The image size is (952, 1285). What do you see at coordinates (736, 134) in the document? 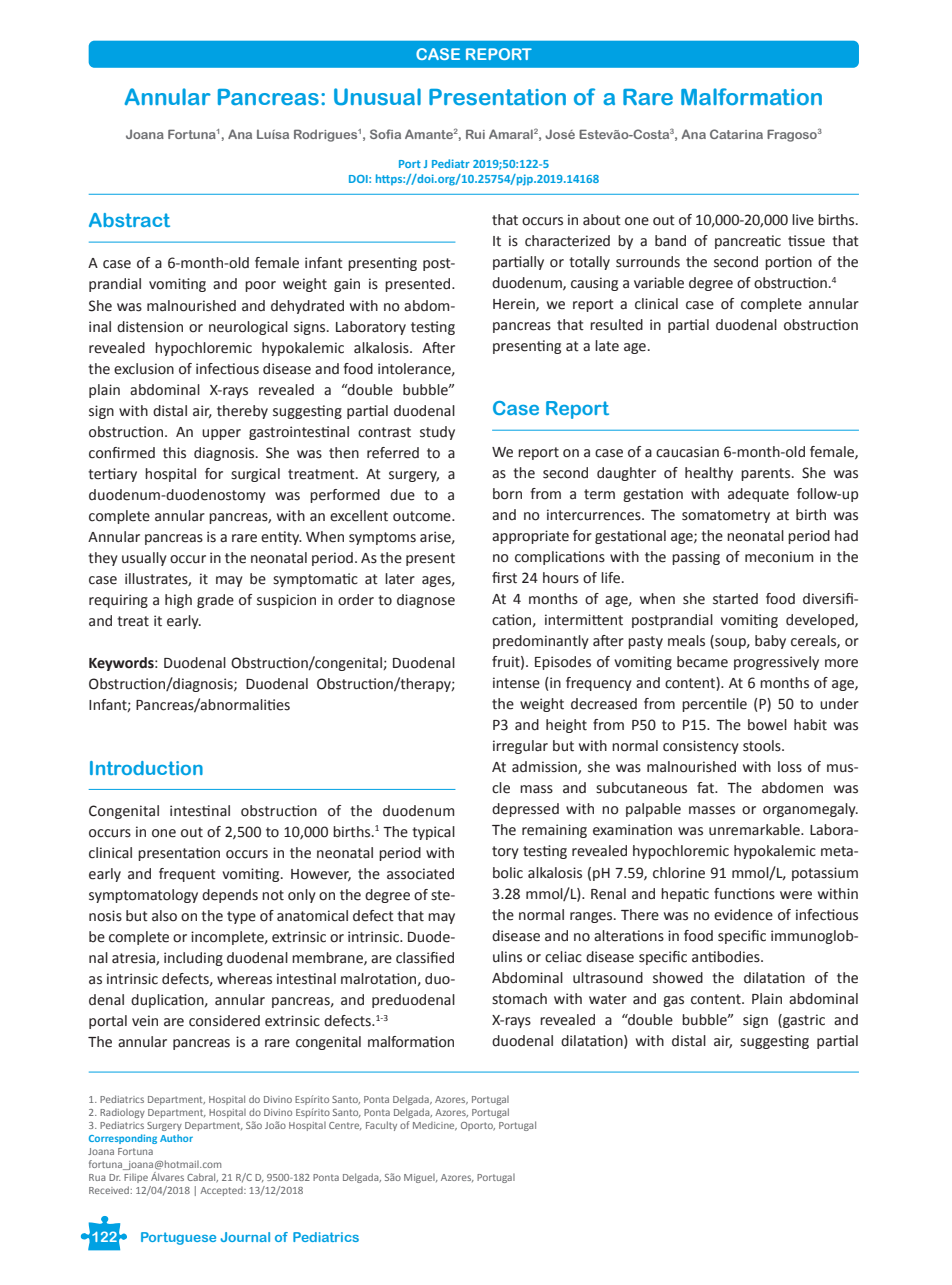
I see `Catarina` at bounding box center [736, 134].
